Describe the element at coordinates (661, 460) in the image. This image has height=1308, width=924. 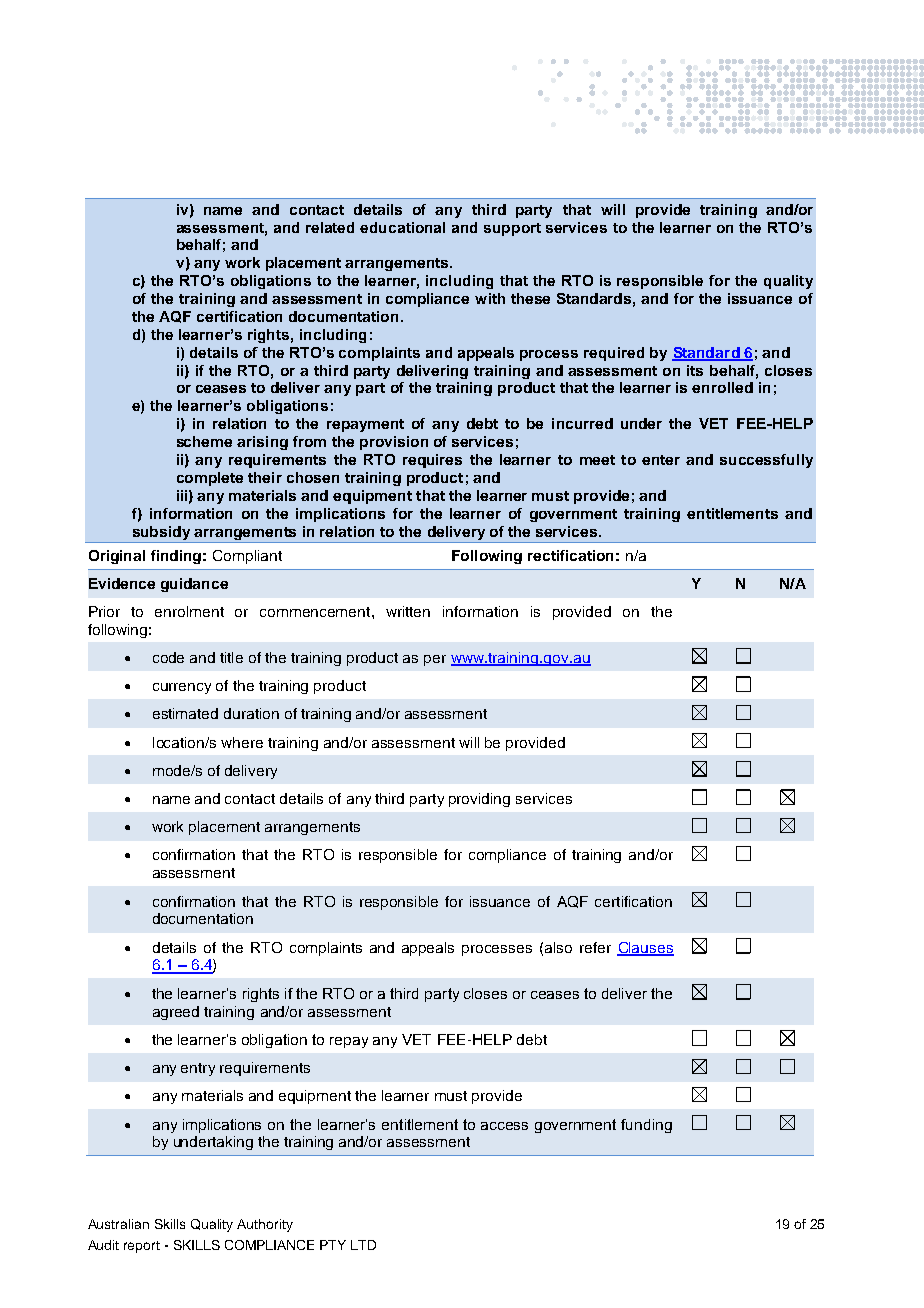
I see `enter` at that location.
